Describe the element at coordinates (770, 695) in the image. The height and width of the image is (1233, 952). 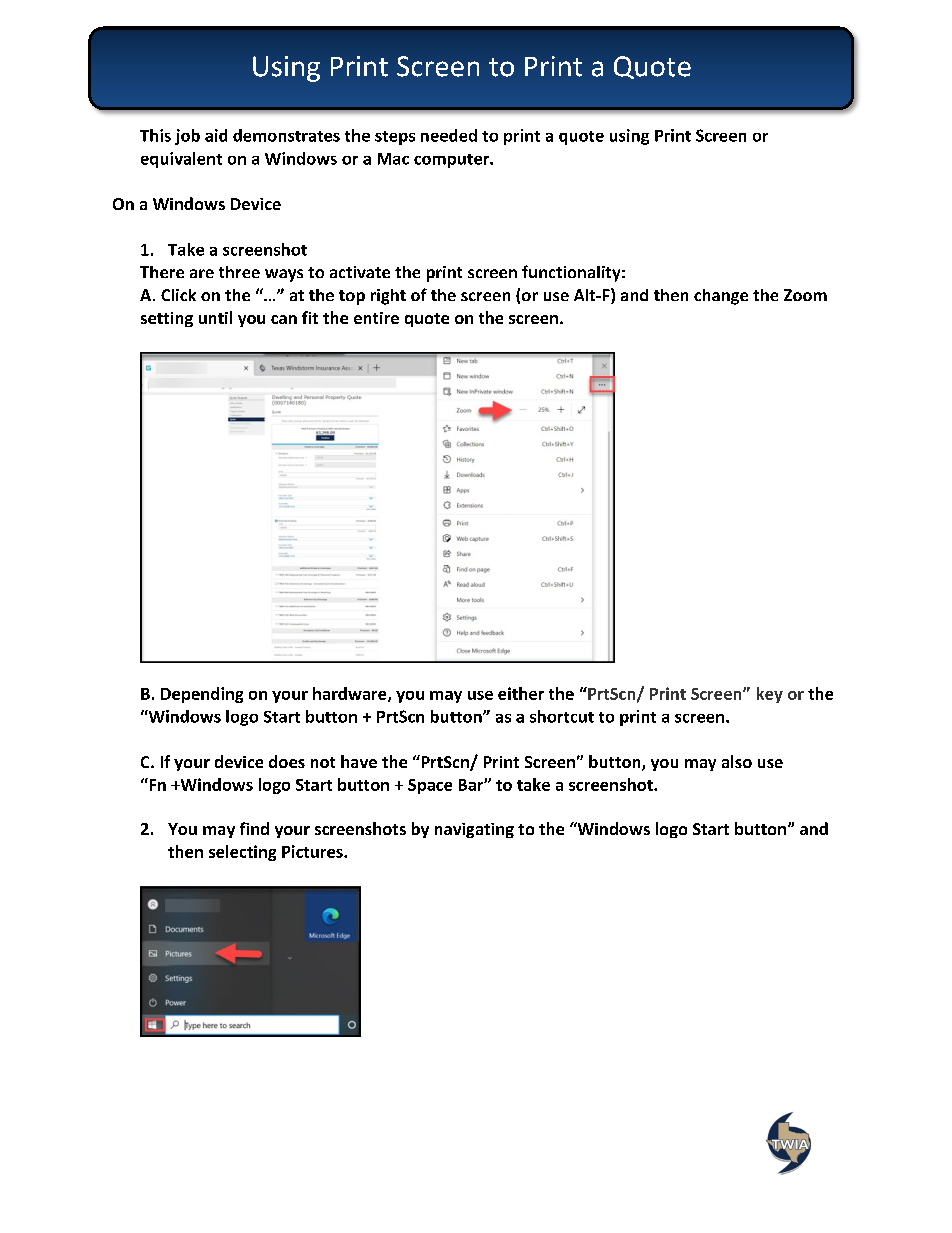
I see `key` at that location.
